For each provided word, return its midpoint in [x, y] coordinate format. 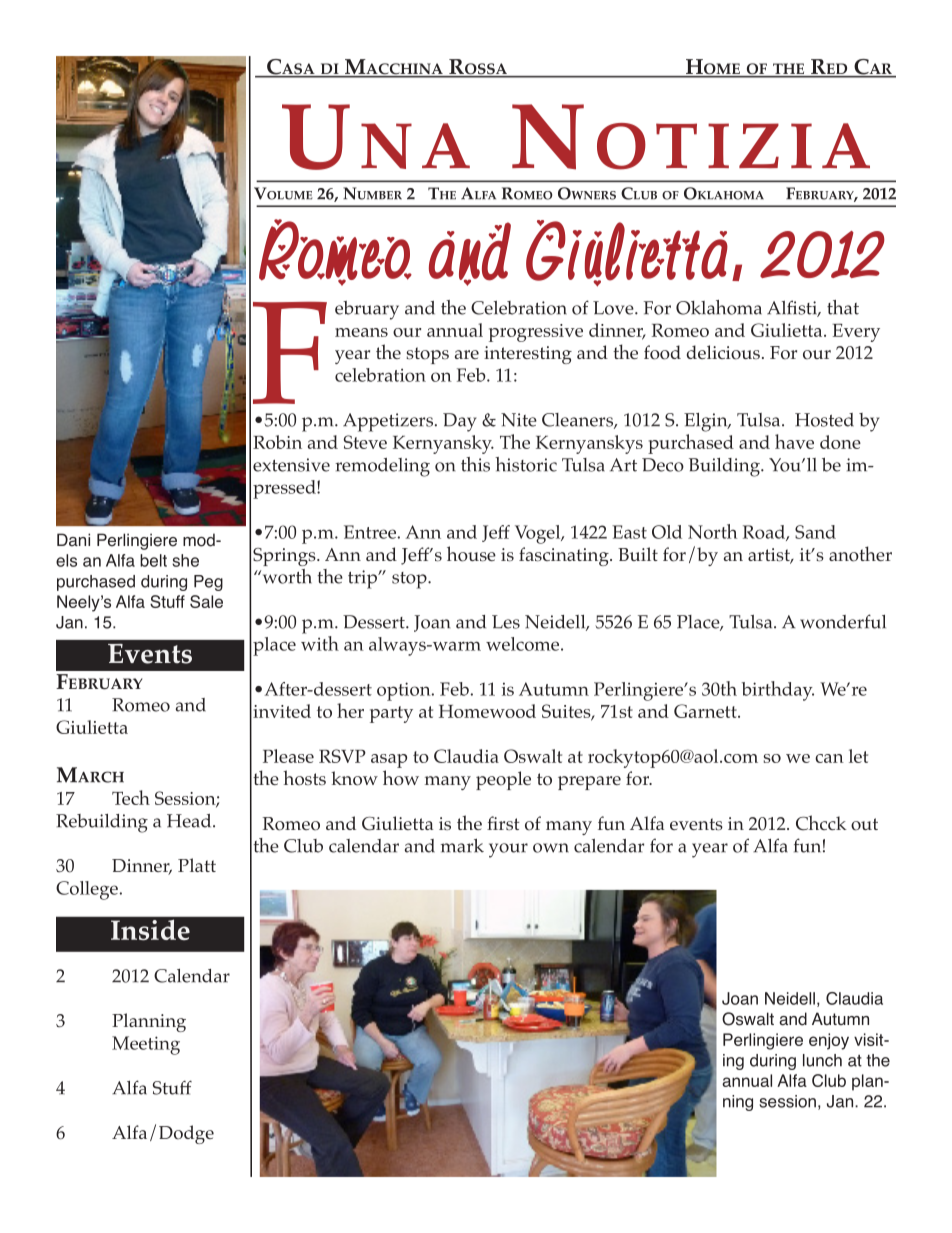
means [361, 332]
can [829, 758]
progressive [536, 333]
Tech [131, 797]
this [475, 464]
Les [506, 622]
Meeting [146, 1045]
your [508, 850]
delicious [723, 352]
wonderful [843, 621]
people [503, 780]
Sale [206, 601]
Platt [197, 865]
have [794, 441]
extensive [291, 465]
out [864, 824]
